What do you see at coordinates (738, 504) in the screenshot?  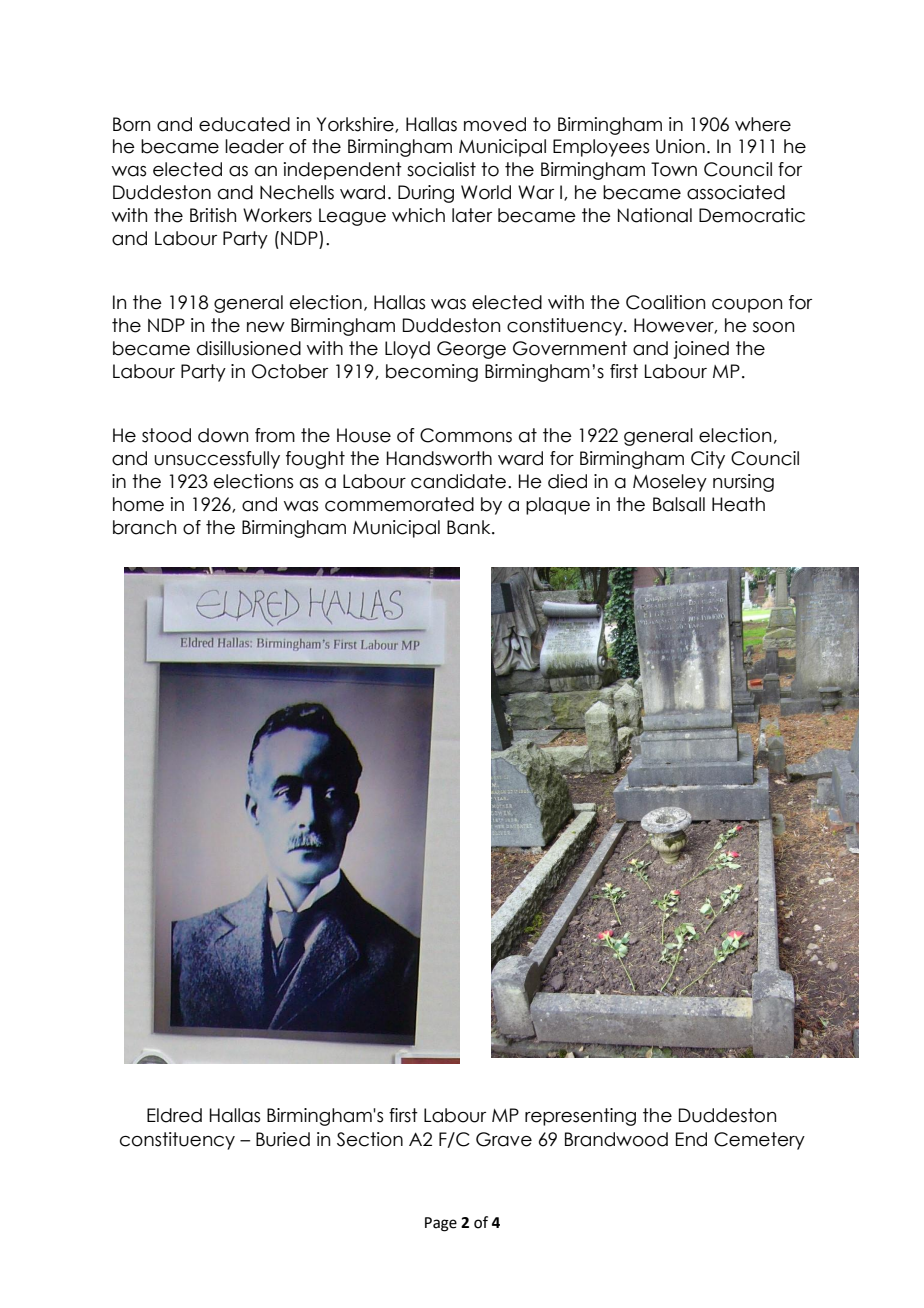 I see `Heath` at bounding box center [738, 504].
